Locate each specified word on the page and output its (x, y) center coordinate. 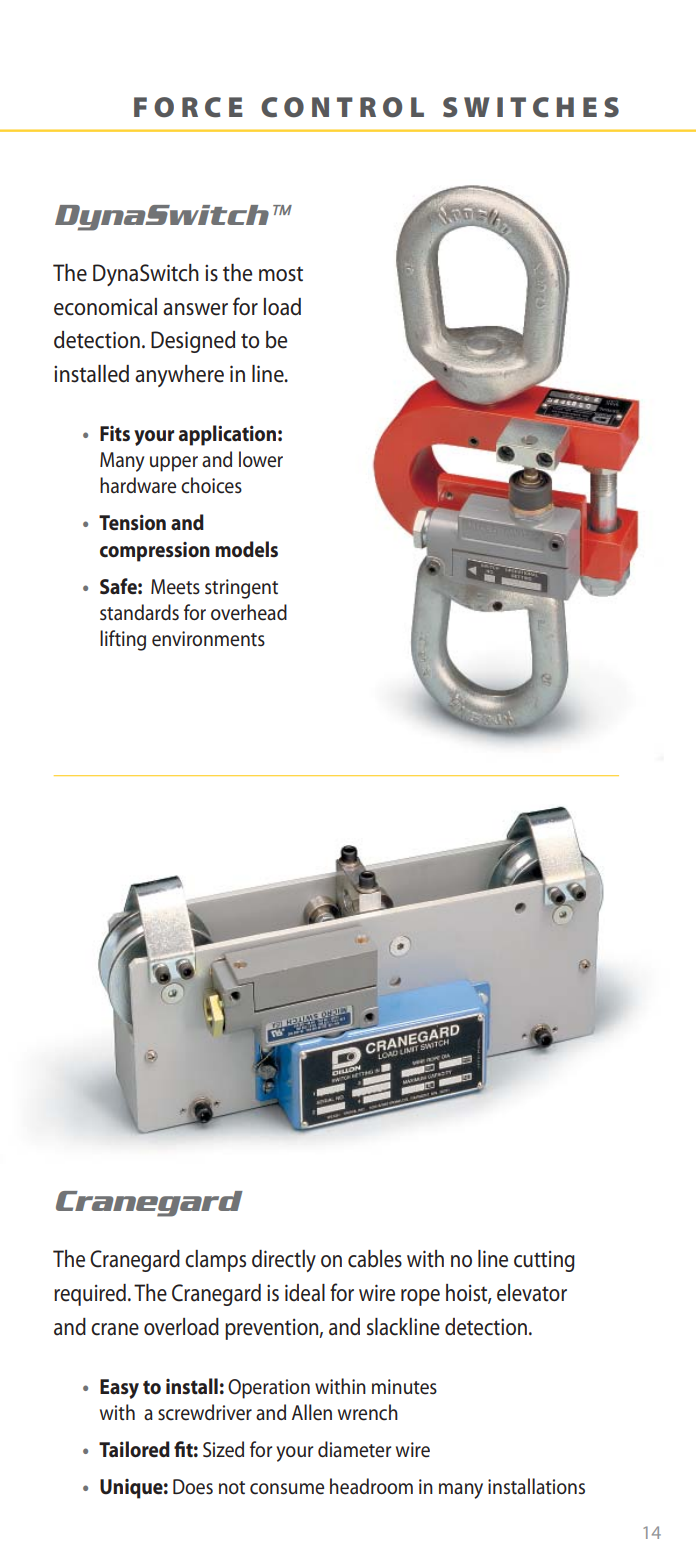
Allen (312, 1412)
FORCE (188, 107)
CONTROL (342, 107)
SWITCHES (531, 107)
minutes (404, 1387)
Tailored (134, 1449)
